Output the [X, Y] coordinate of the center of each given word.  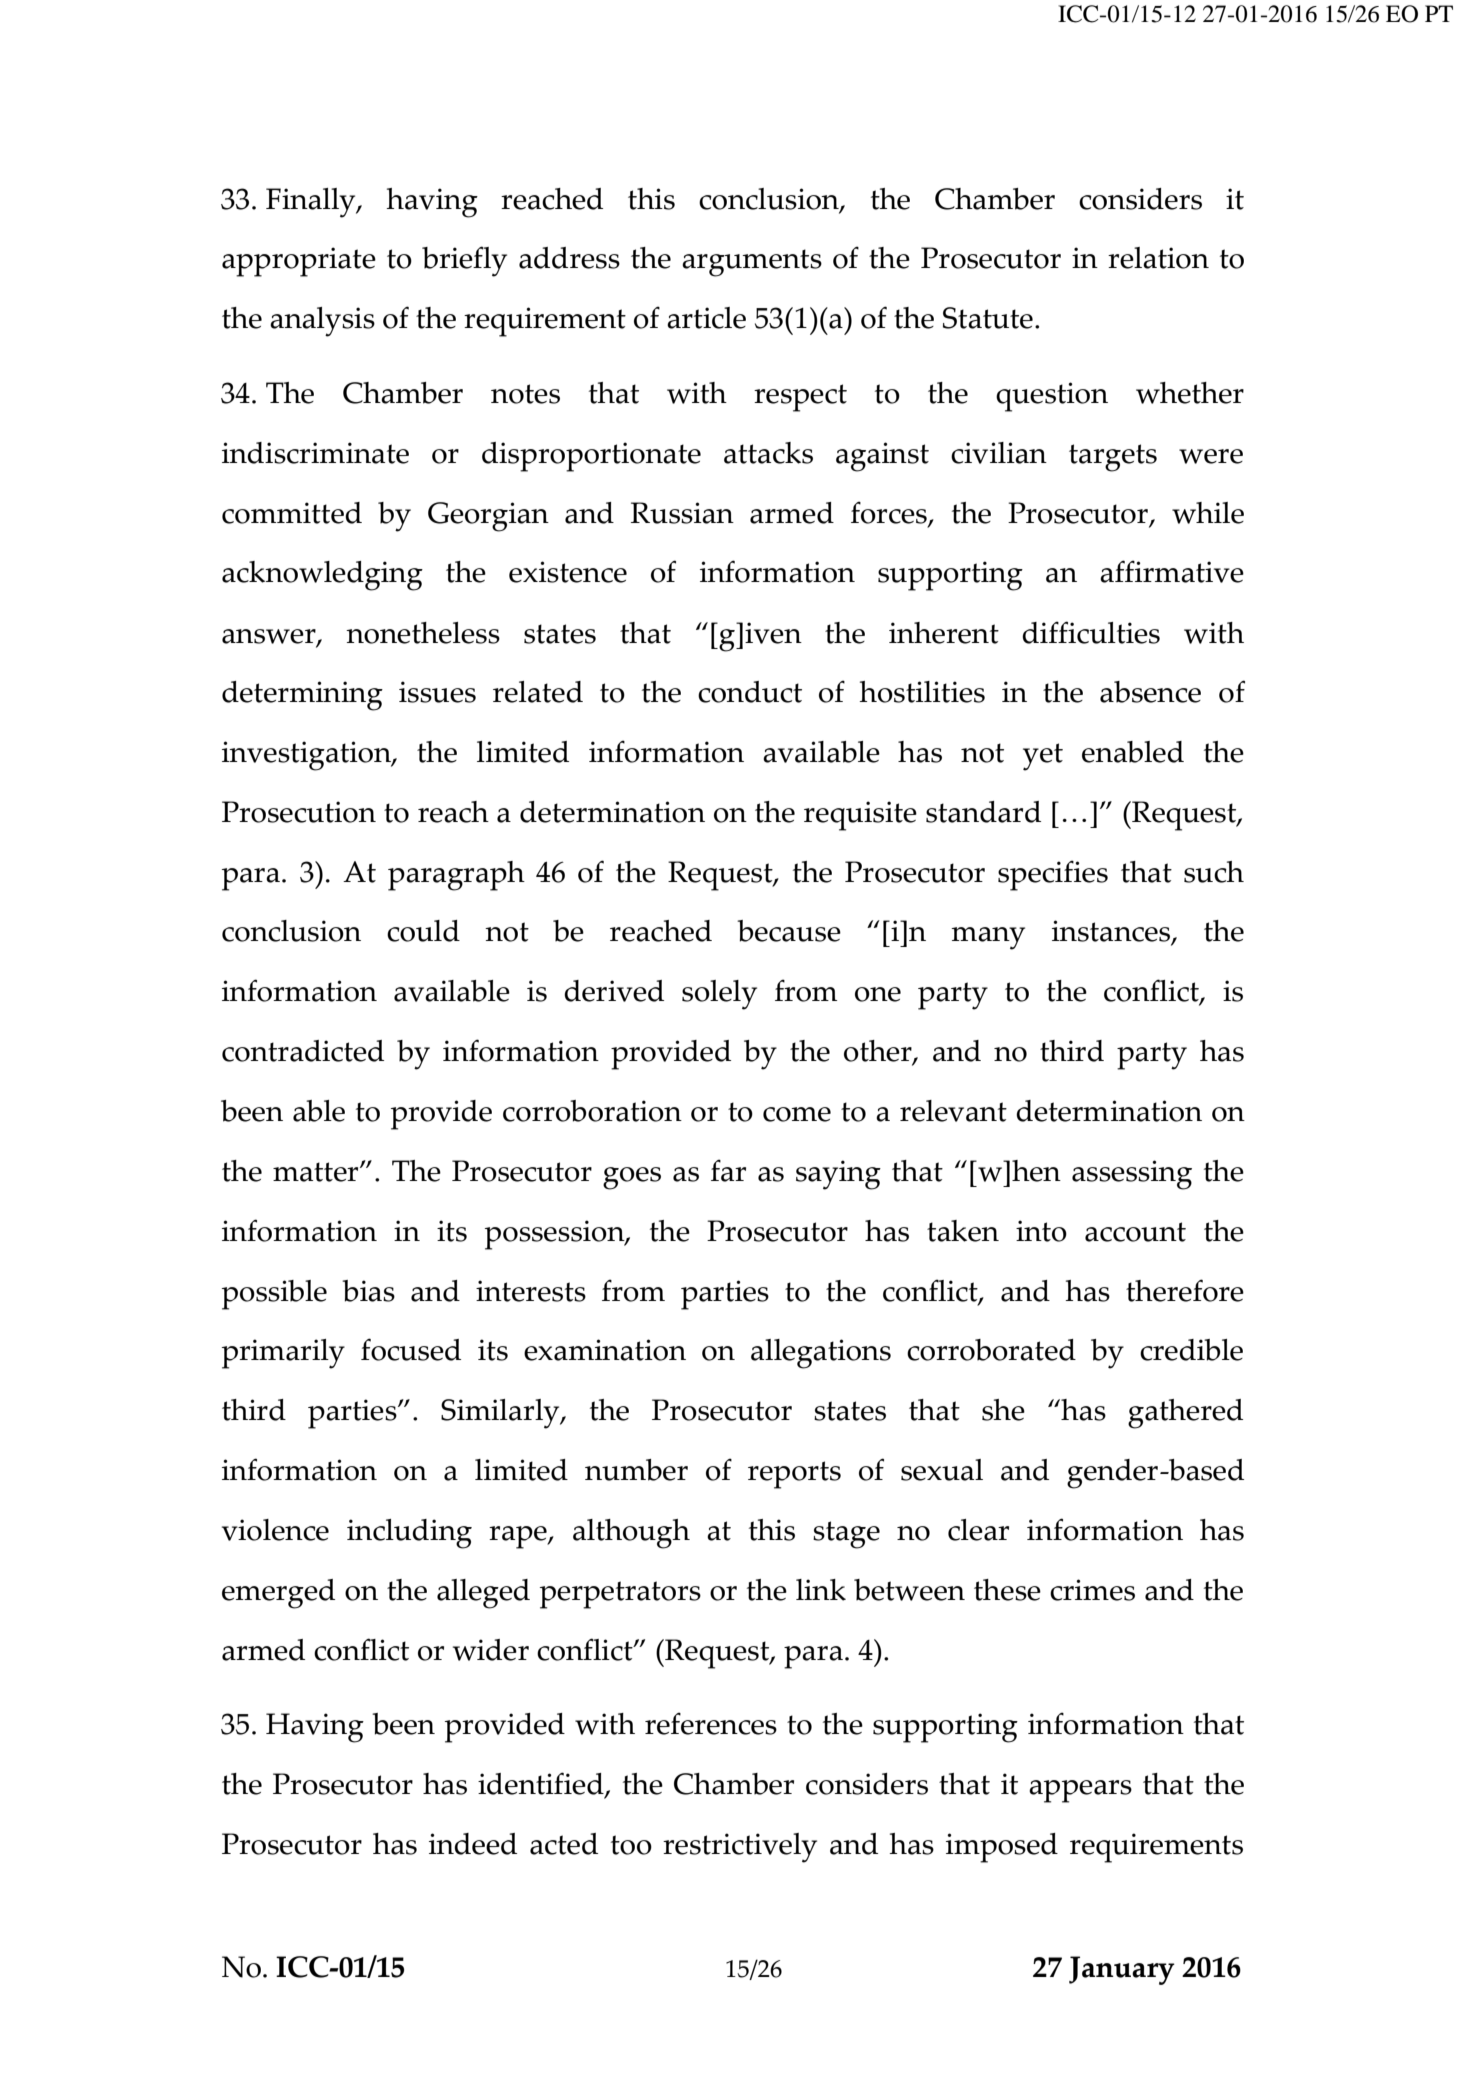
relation [1158, 258]
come [797, 1114]
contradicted [303, 1051]
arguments [752, 263]
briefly [464, 261]
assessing [1132, 1175]
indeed [473, 1844]
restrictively [740, 1848]
